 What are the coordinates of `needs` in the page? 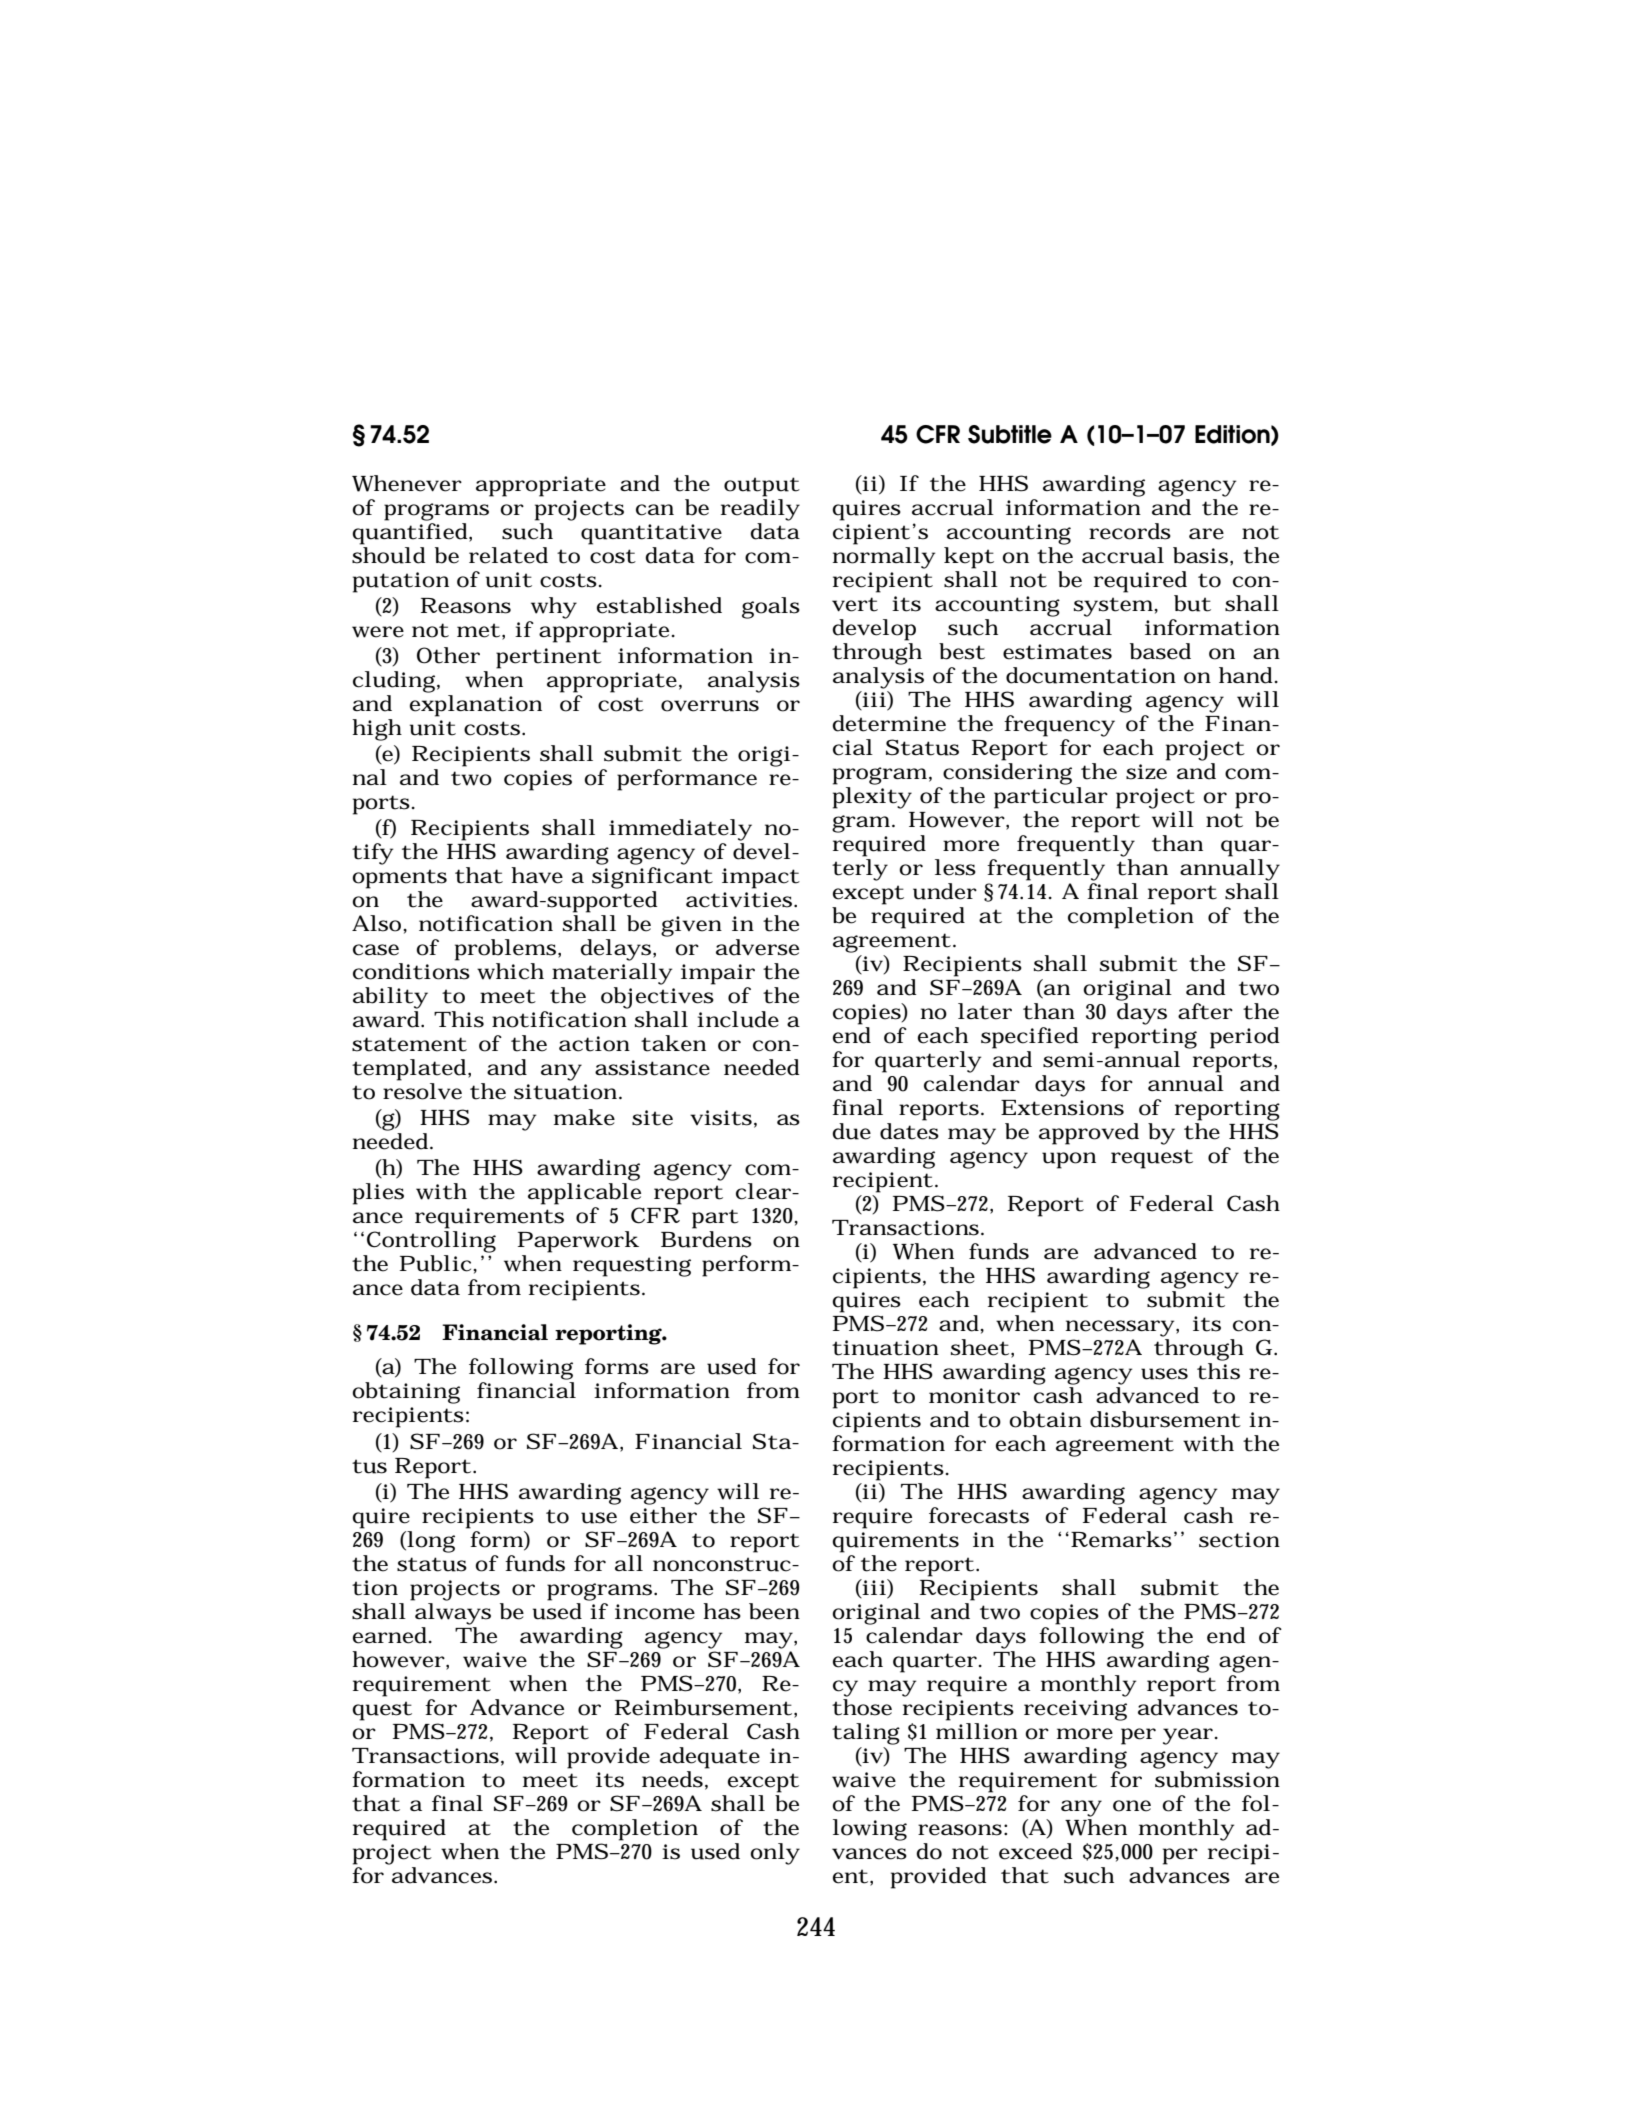 It's located at (672, 1779).
